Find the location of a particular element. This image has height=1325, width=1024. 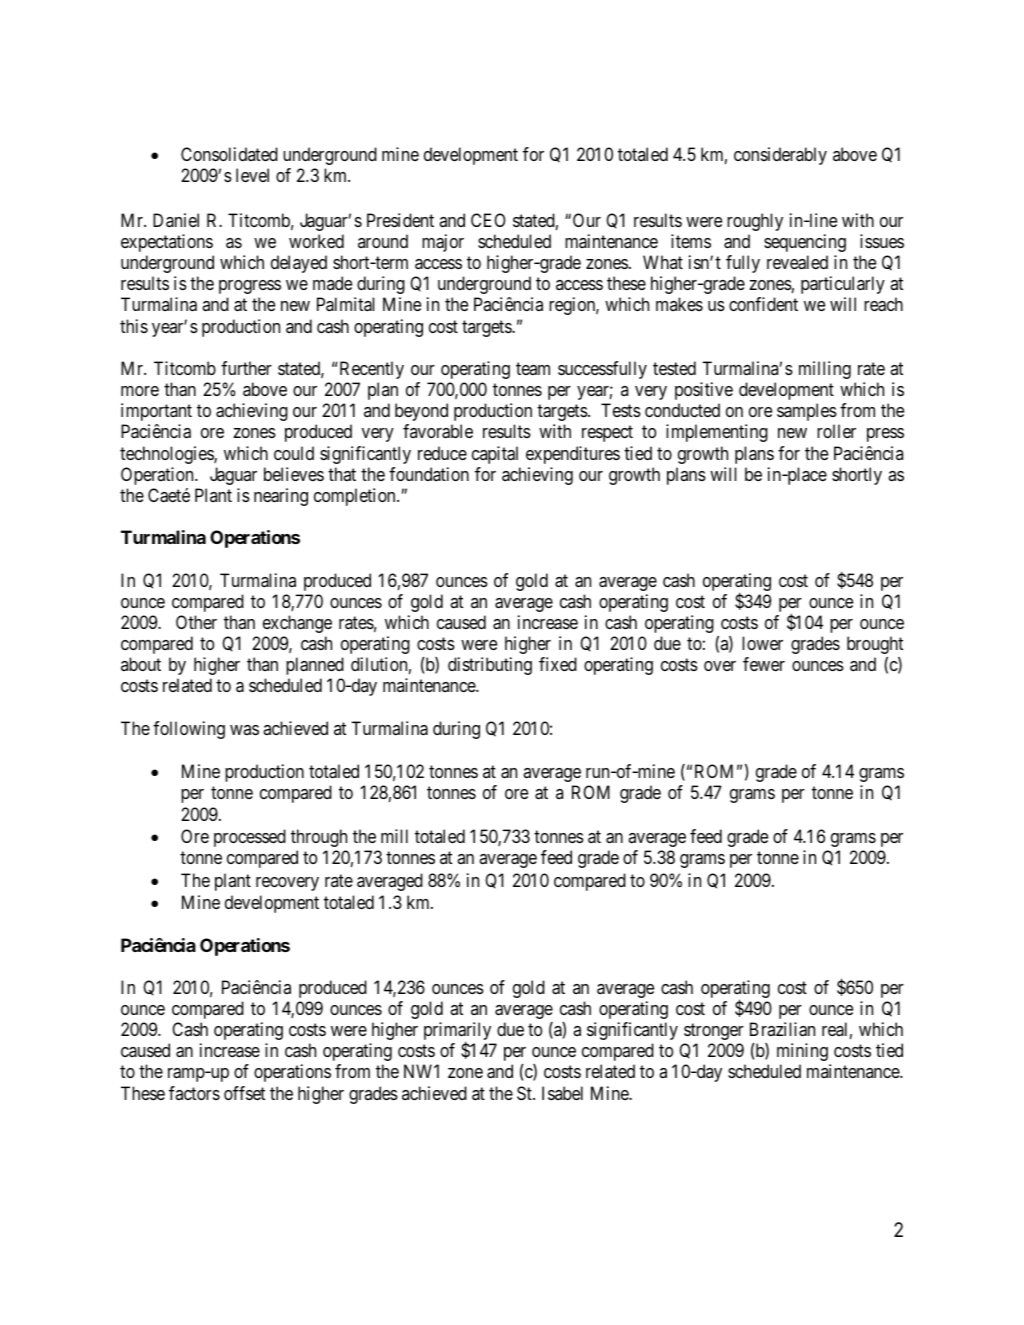

offset is located at coordinates (244, 1093).
